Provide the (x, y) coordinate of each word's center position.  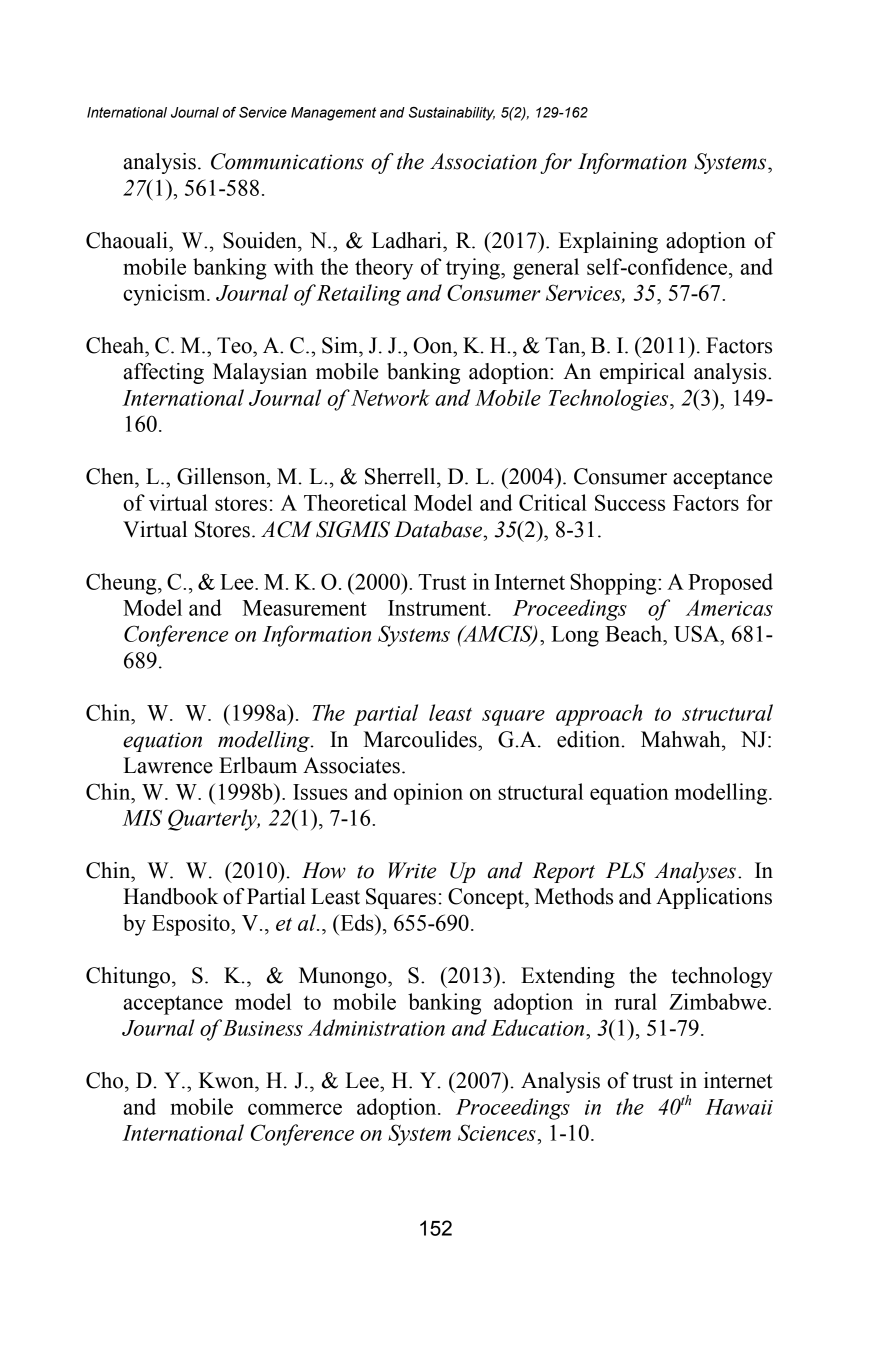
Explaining (608, 242)
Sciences (497, 1132)
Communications (287, 161)
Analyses (695, 872)
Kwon (227, 1080)
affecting (163, 373)
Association (483, 161)
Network (390, 397)
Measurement (305, 608)
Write (412, 870)
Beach (635, 633)
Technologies (609, 400)
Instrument (438, 608)
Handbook (170, 896)
